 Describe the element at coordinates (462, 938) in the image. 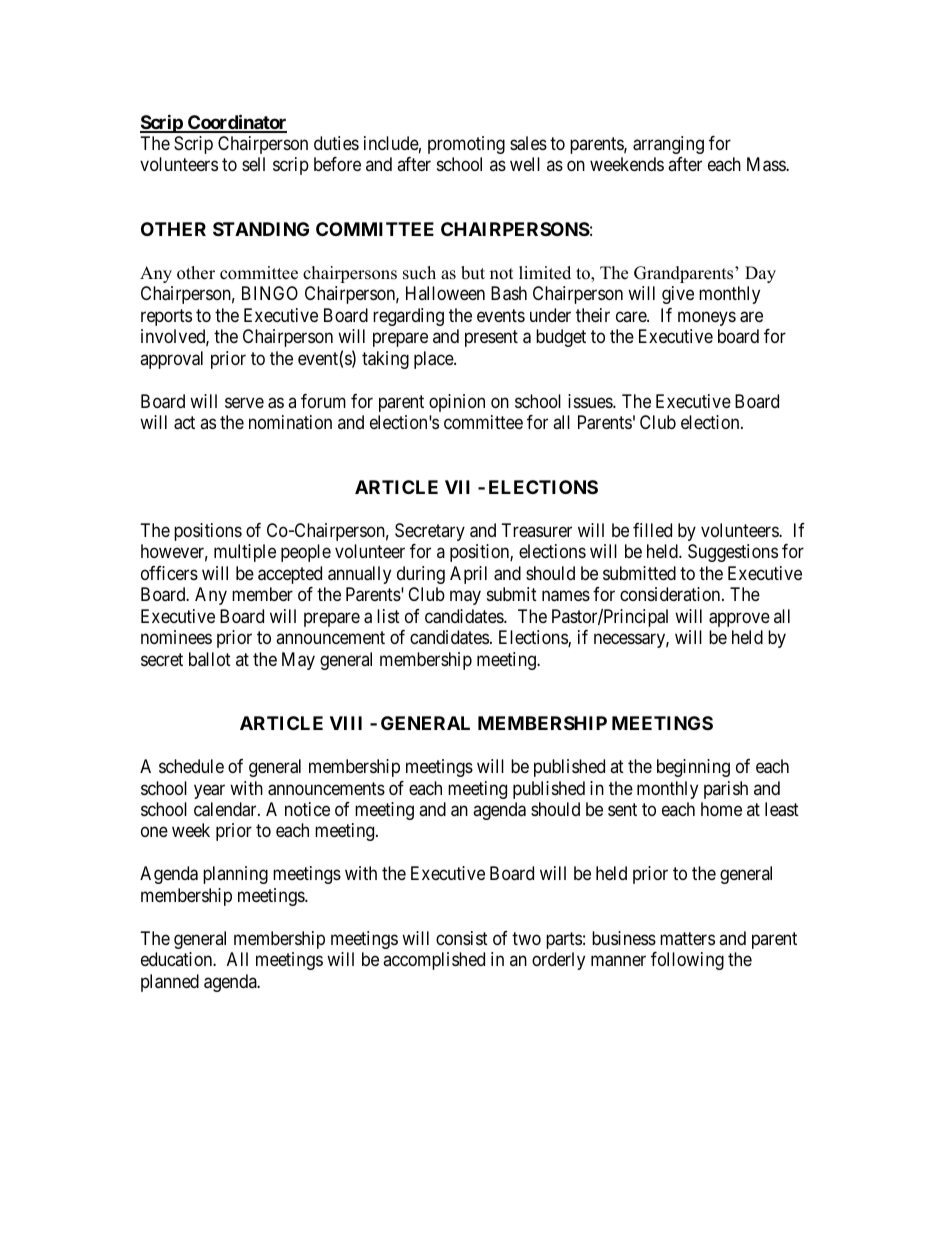

I see `consist` at that location.
